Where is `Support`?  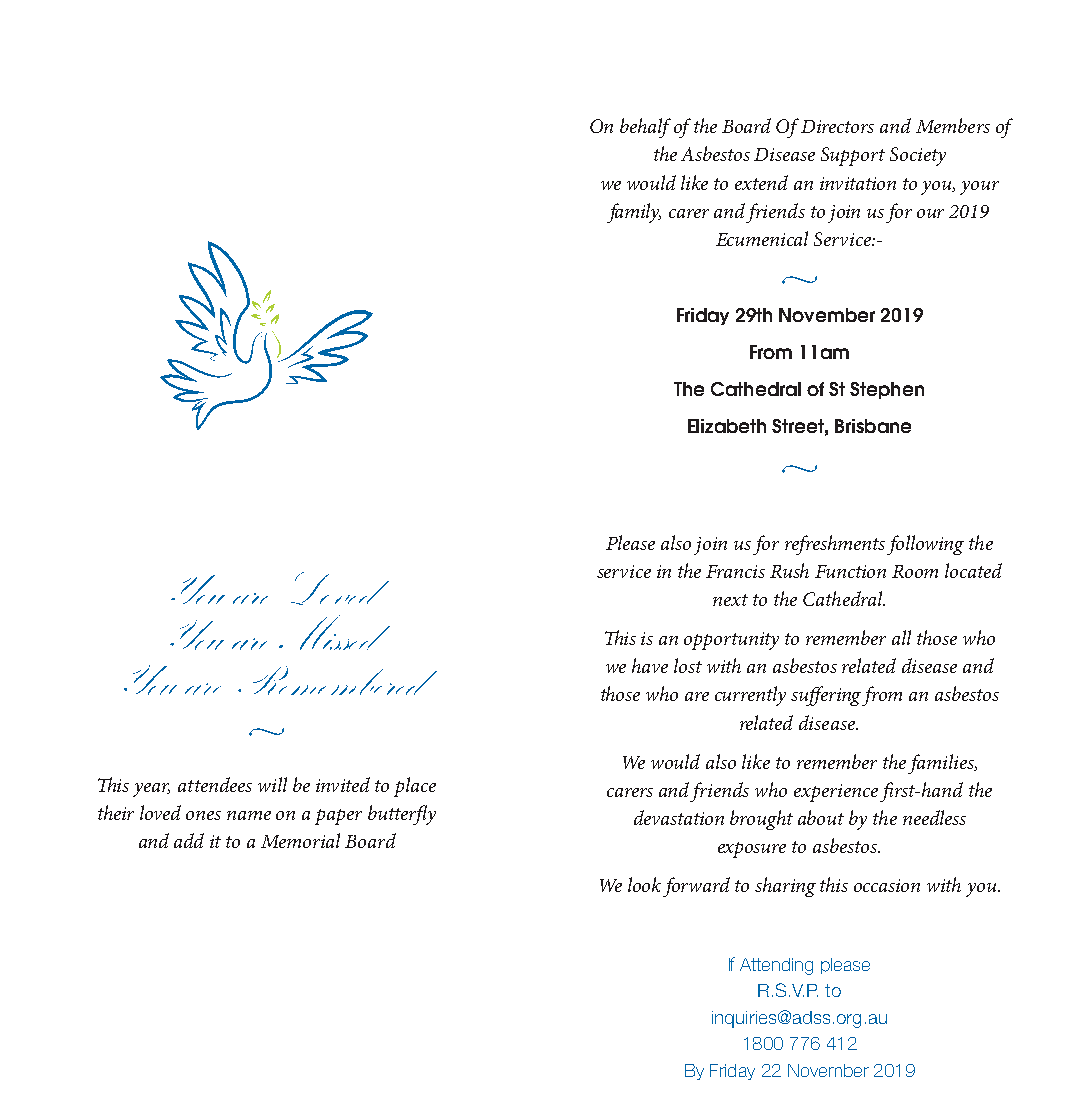
Support is located at coordinates (853, 156).
